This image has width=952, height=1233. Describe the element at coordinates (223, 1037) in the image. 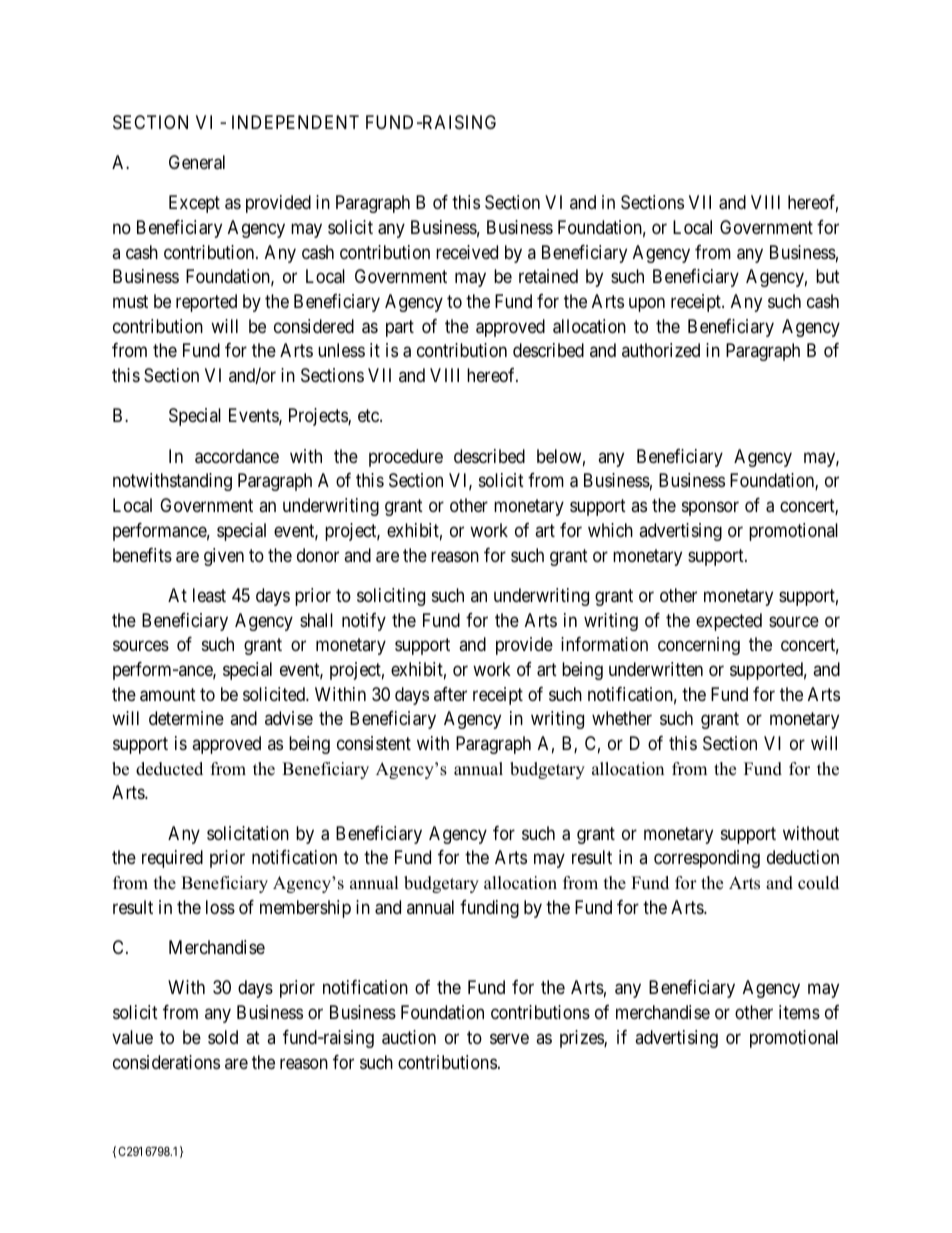

I see `sold` at that location.
